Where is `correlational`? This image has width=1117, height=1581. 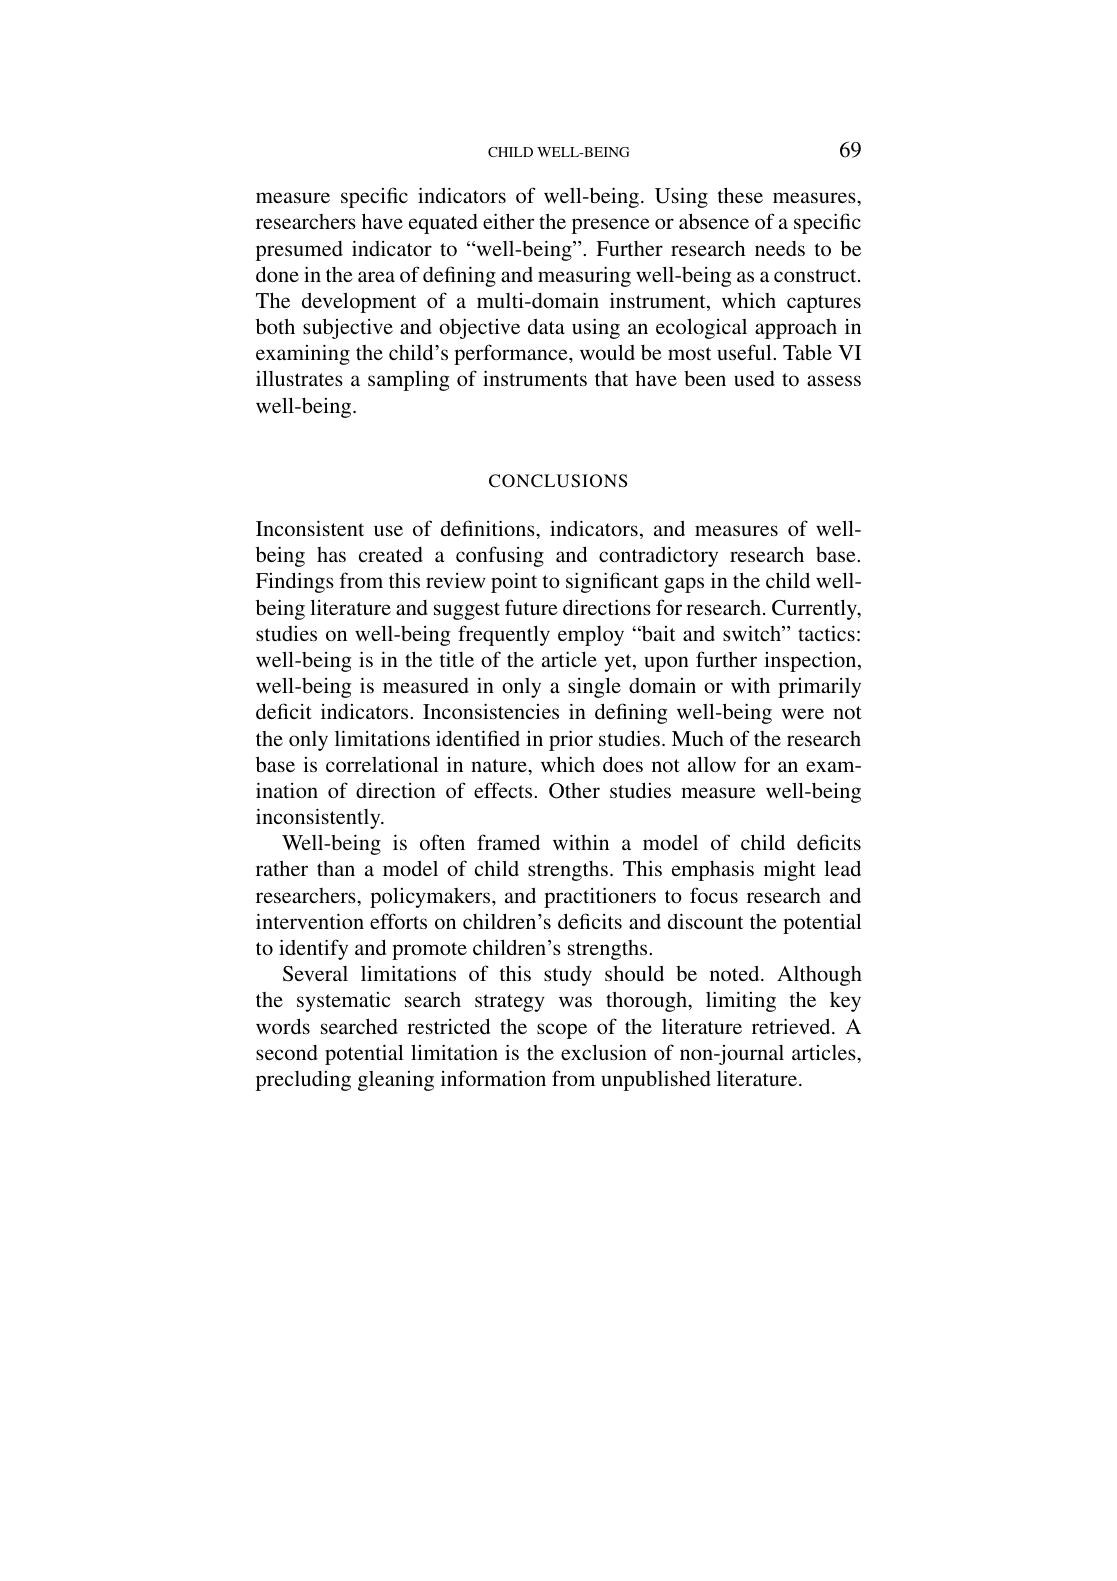 correlational is located at coordinates (382, 764).
